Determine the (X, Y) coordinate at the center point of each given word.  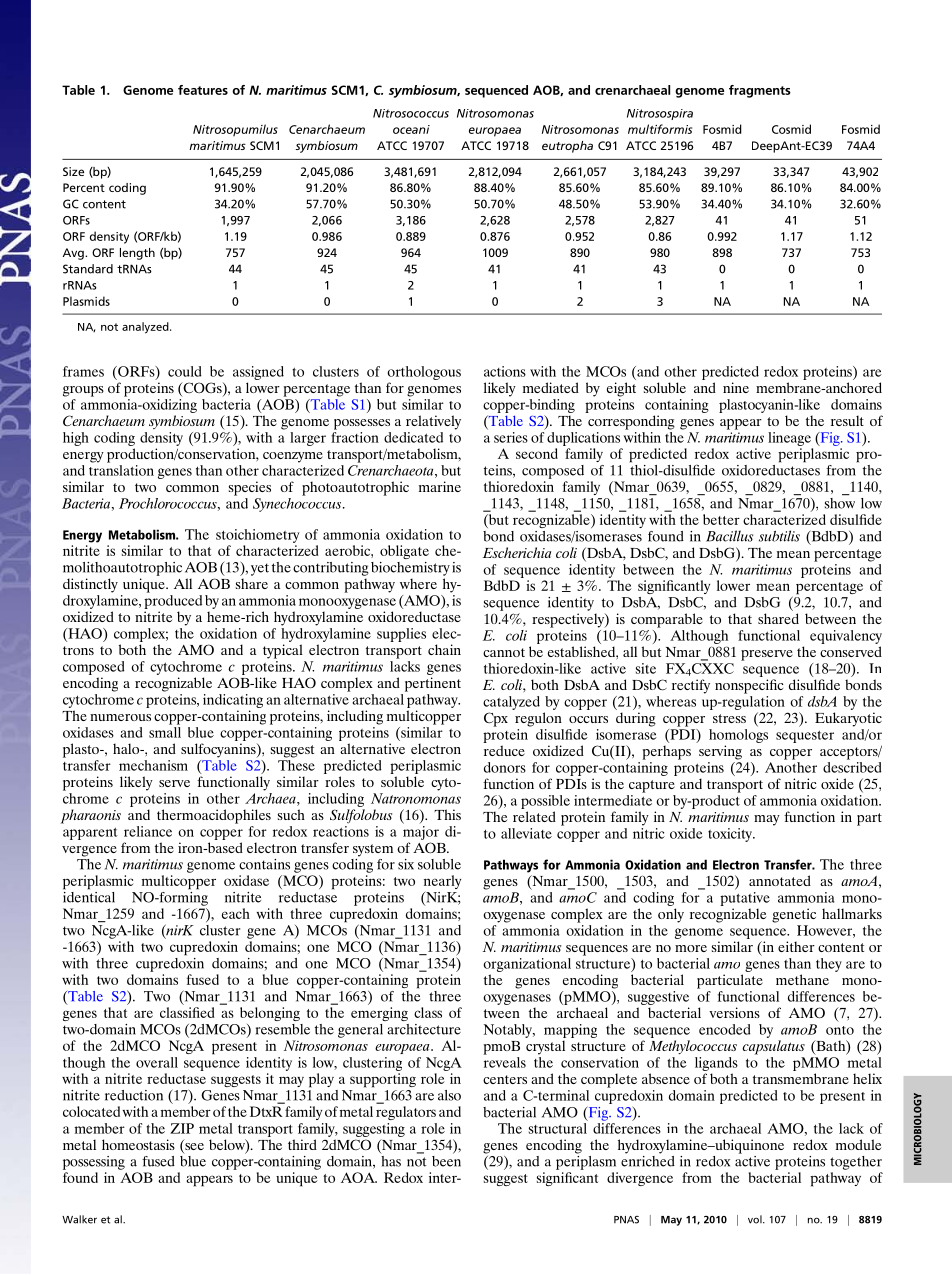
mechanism (153, 765)
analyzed (146, 328)
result (847, 420)
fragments (760, 91)
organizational (527, 965)
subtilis (779, 536)
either (796, 946)
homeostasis (138, 1144)
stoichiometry (257, 536)
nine (736, 387)
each (236, 913)
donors (505, 767)
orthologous (424, 373)
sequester (805, 737)
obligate (404, 552)
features (203, 90)
